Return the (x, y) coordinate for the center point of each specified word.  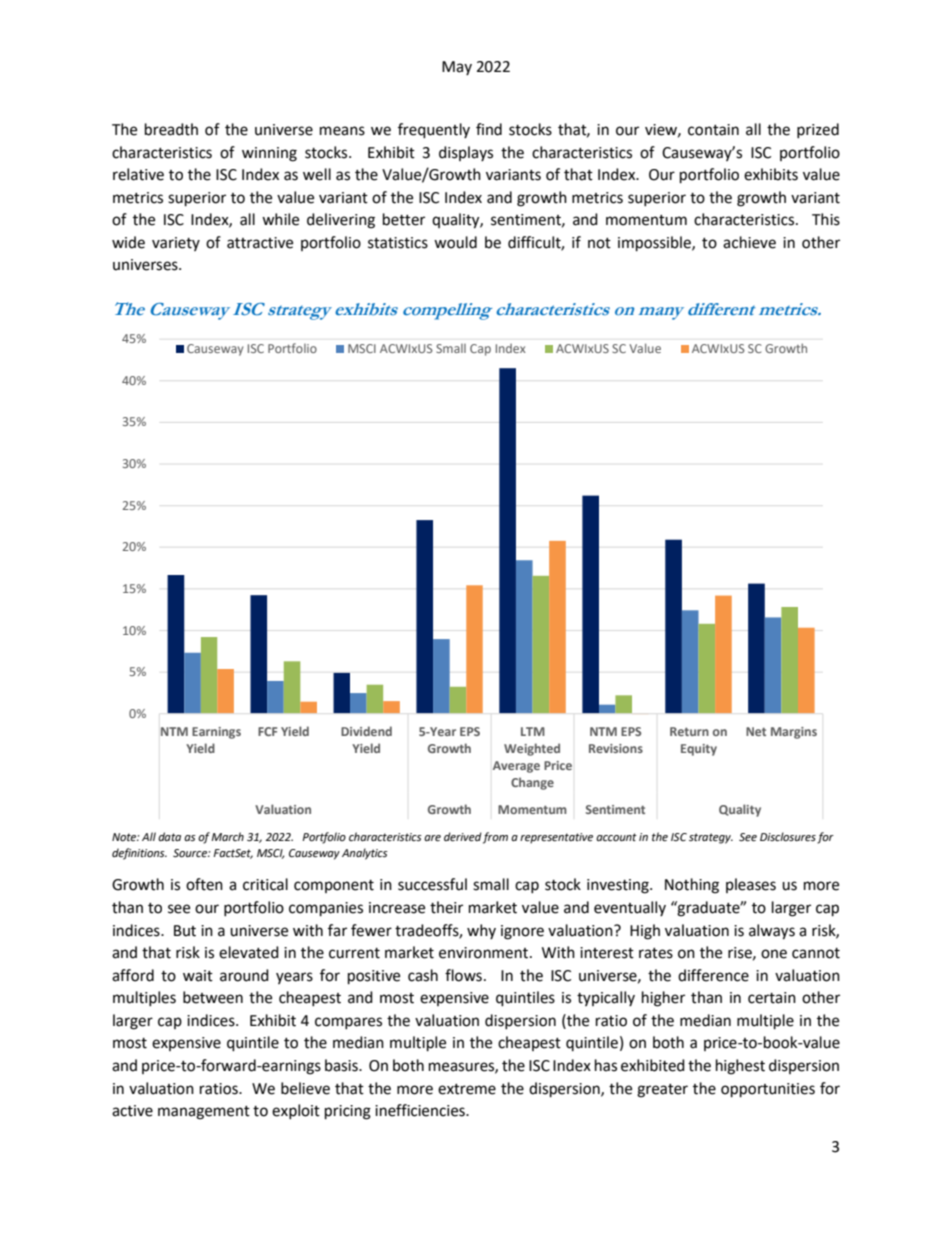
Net (756, 731)
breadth (171, 129)
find (489, 129)
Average (516, 767)
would (455, 242)
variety (176, 244)
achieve (749, 242)
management (204, 1113)
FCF (267, 731)
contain (713, 130)
